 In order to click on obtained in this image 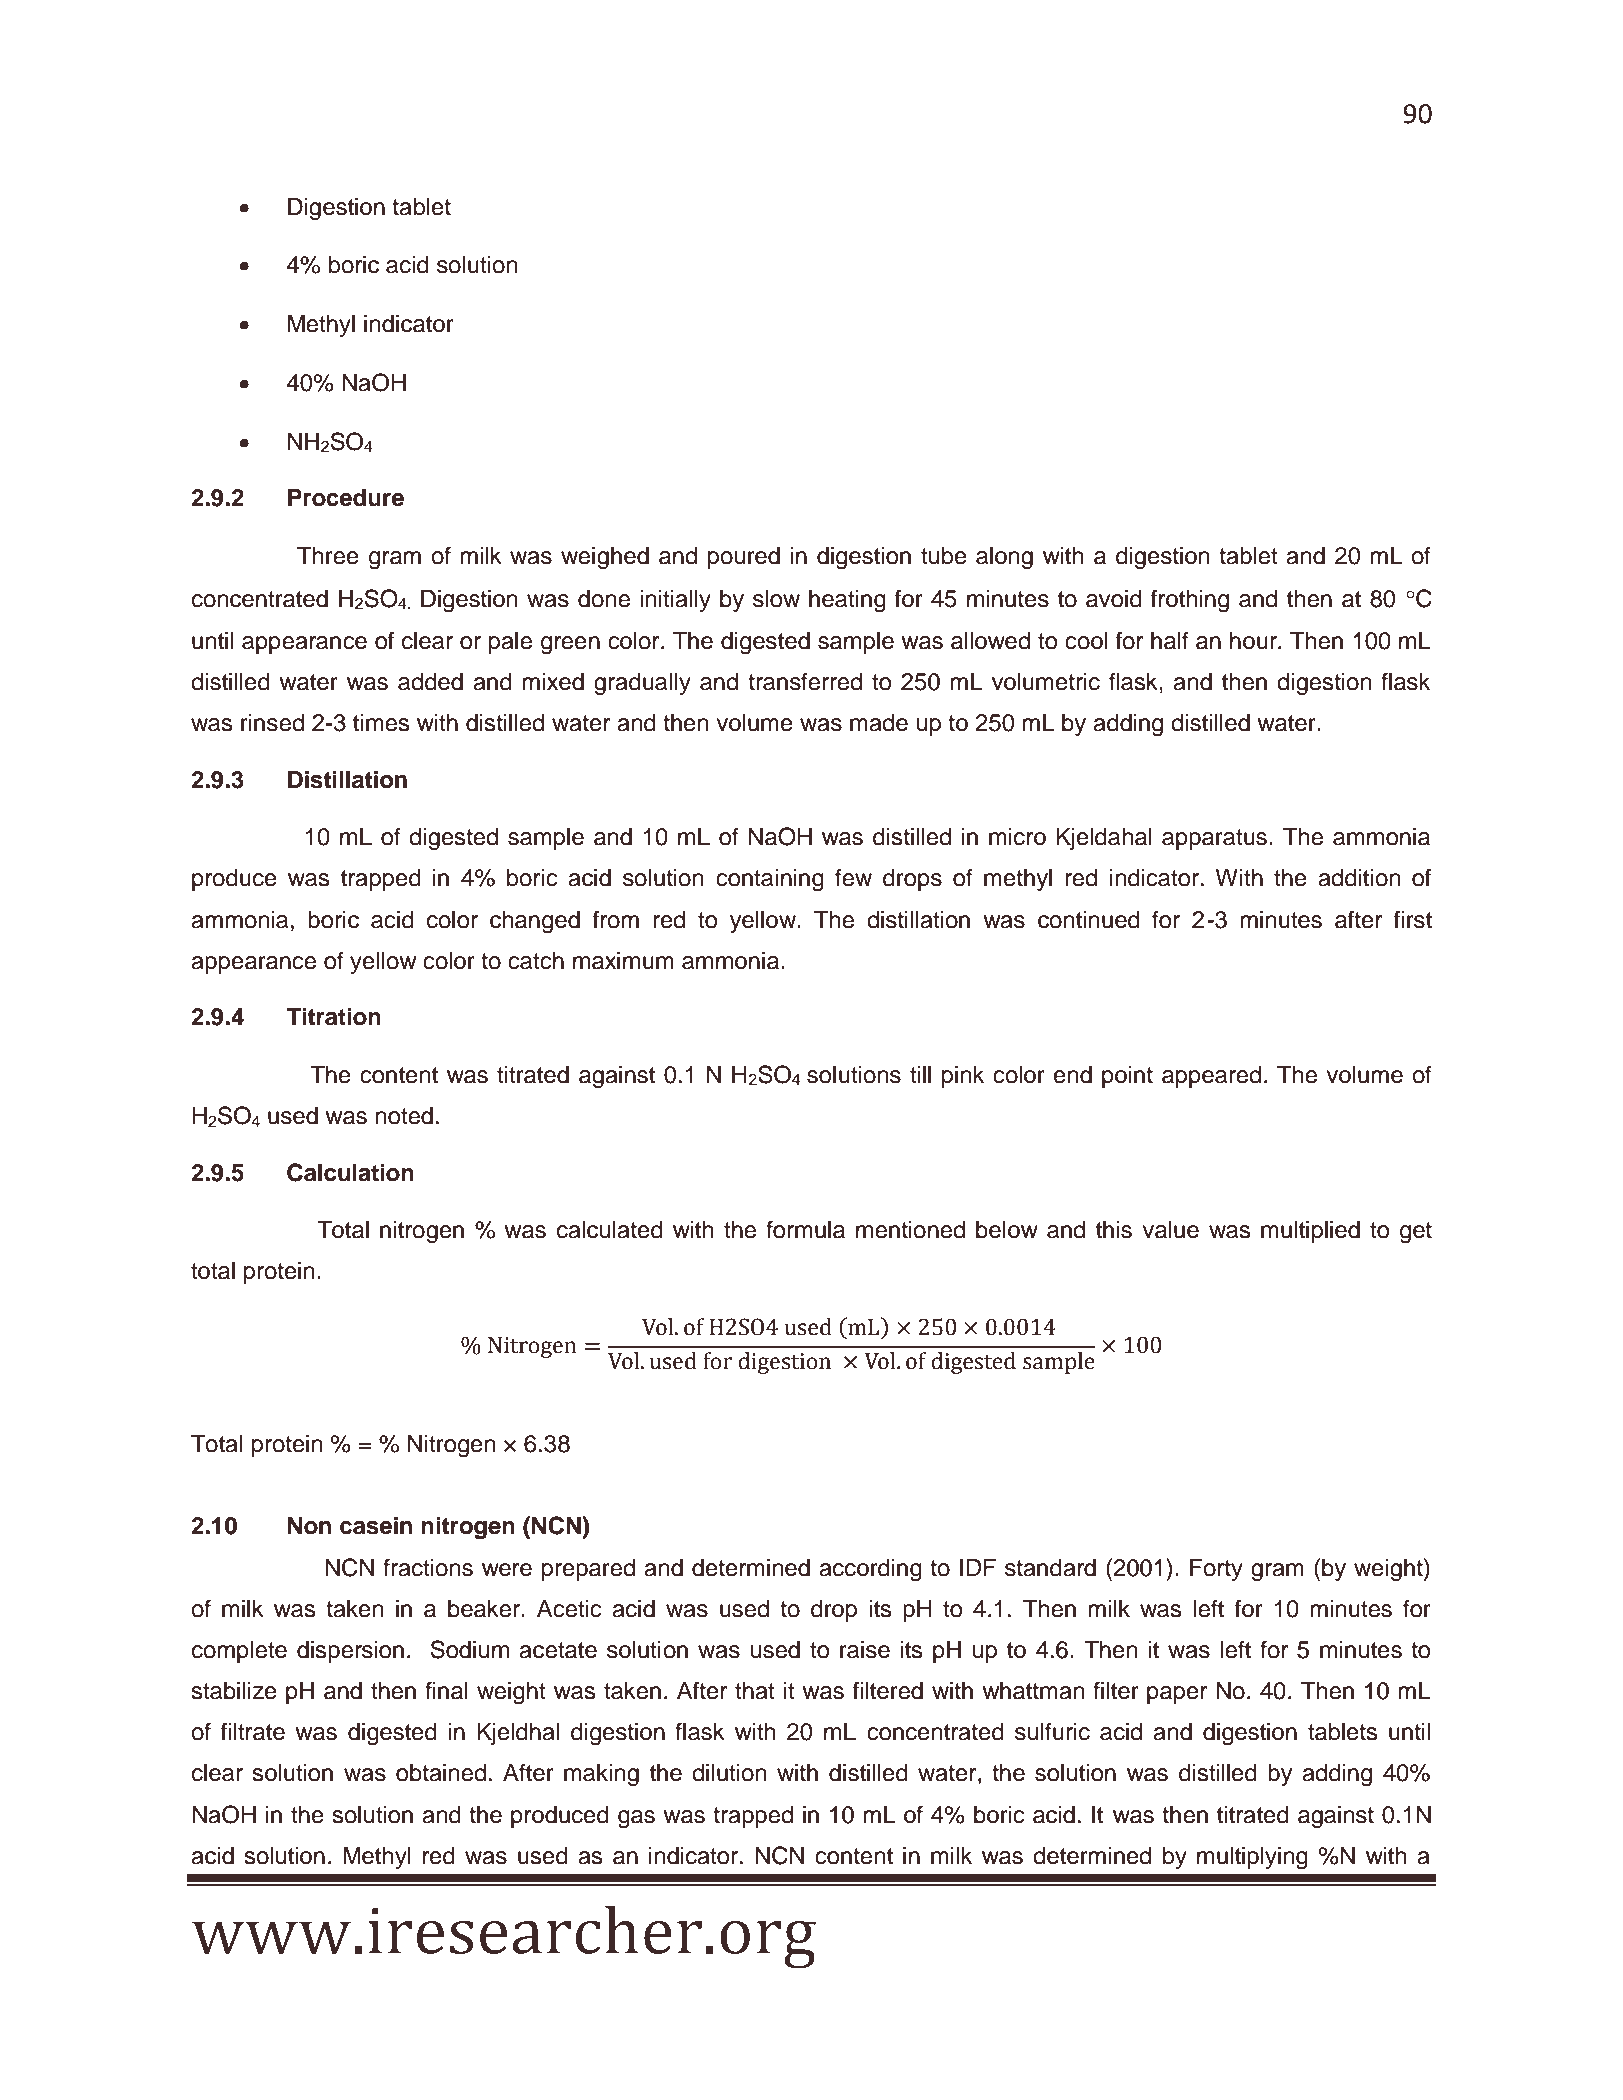, I will do `click(441, 1773)`.
